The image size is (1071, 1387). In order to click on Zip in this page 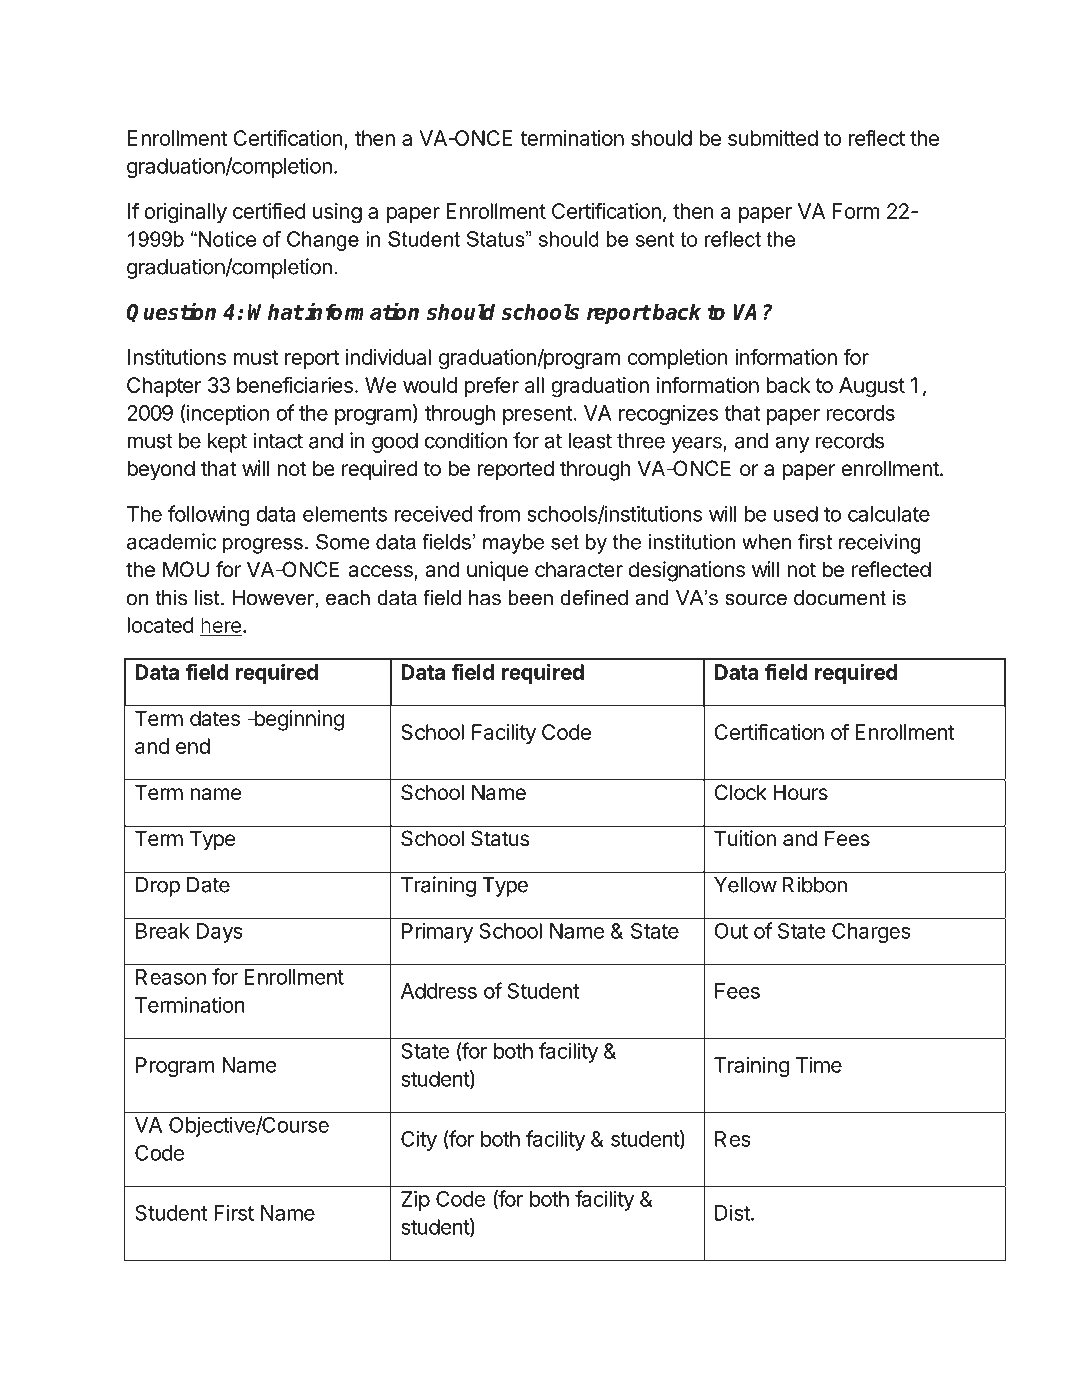, I will do `click(415, 1200)`.
